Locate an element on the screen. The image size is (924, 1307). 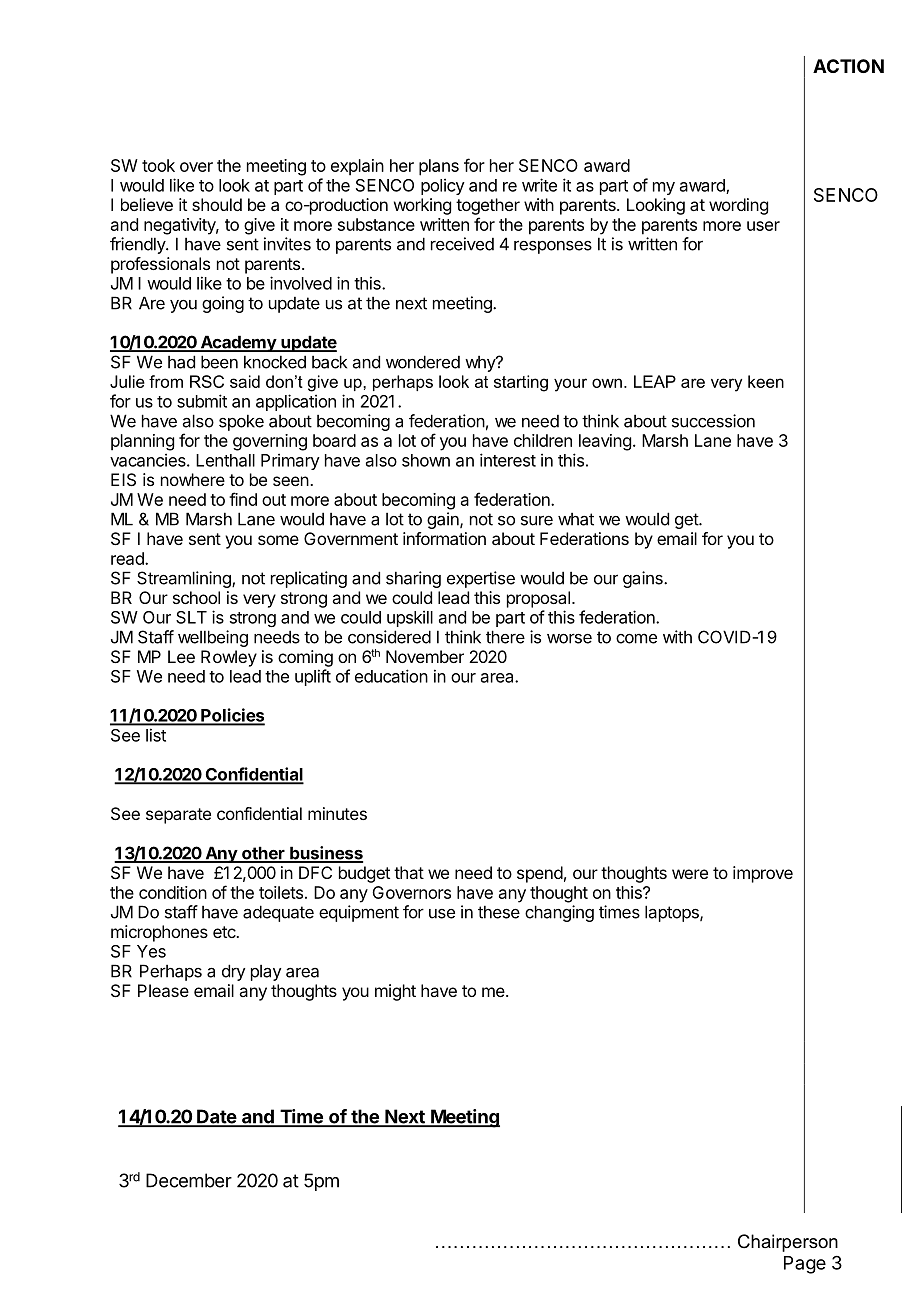
December is located at coordinates (189, 1180).
